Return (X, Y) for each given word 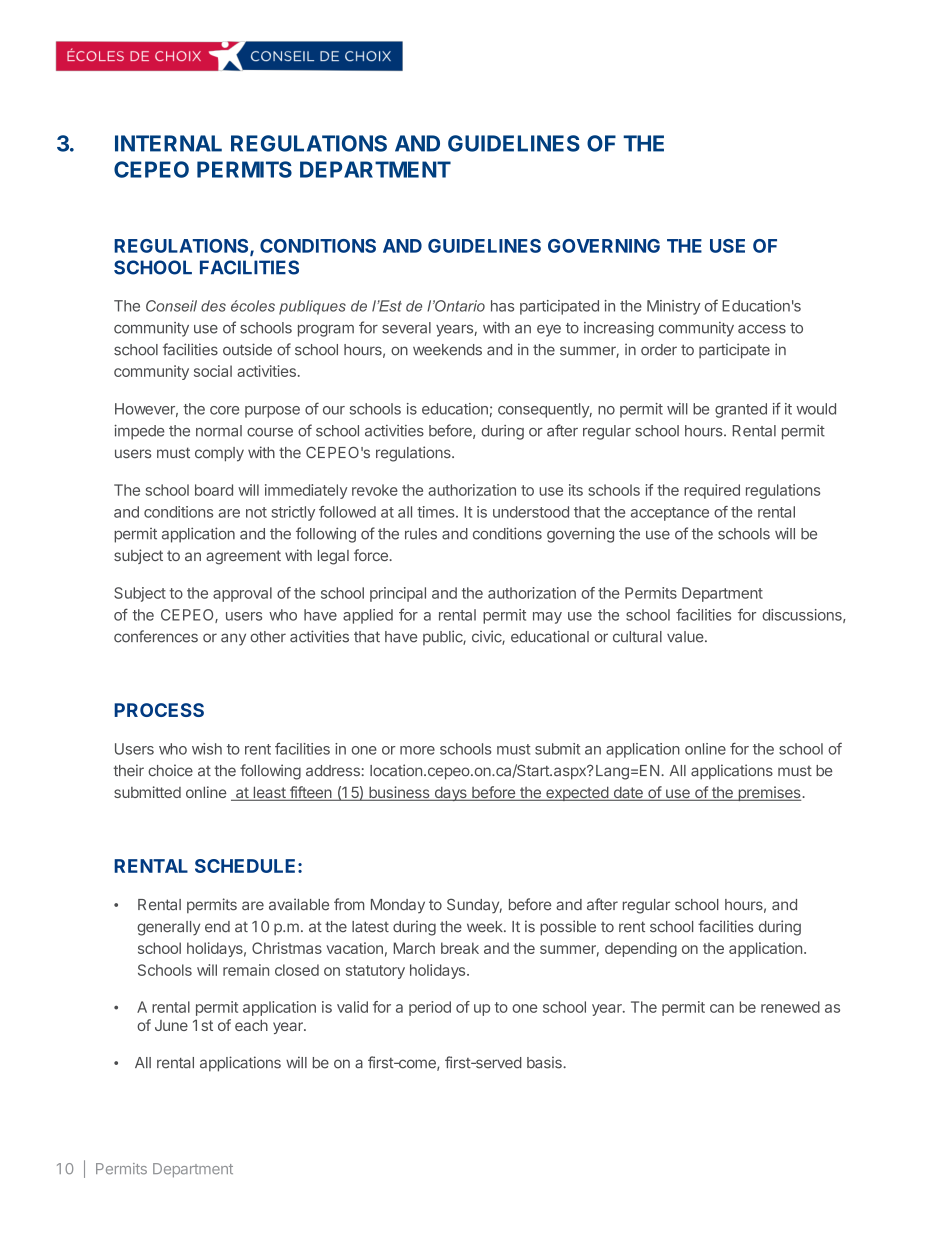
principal (398, 594)
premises (769, 793)
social (213, 371)
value (686, 637)
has (502, 306)
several (406, 328)
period (430, 1008)
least (269, 793)
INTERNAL (168, 143)
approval (242, 594)
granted (741, 410)
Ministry (674, 307)
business (399, 793)
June (171, 1025)
